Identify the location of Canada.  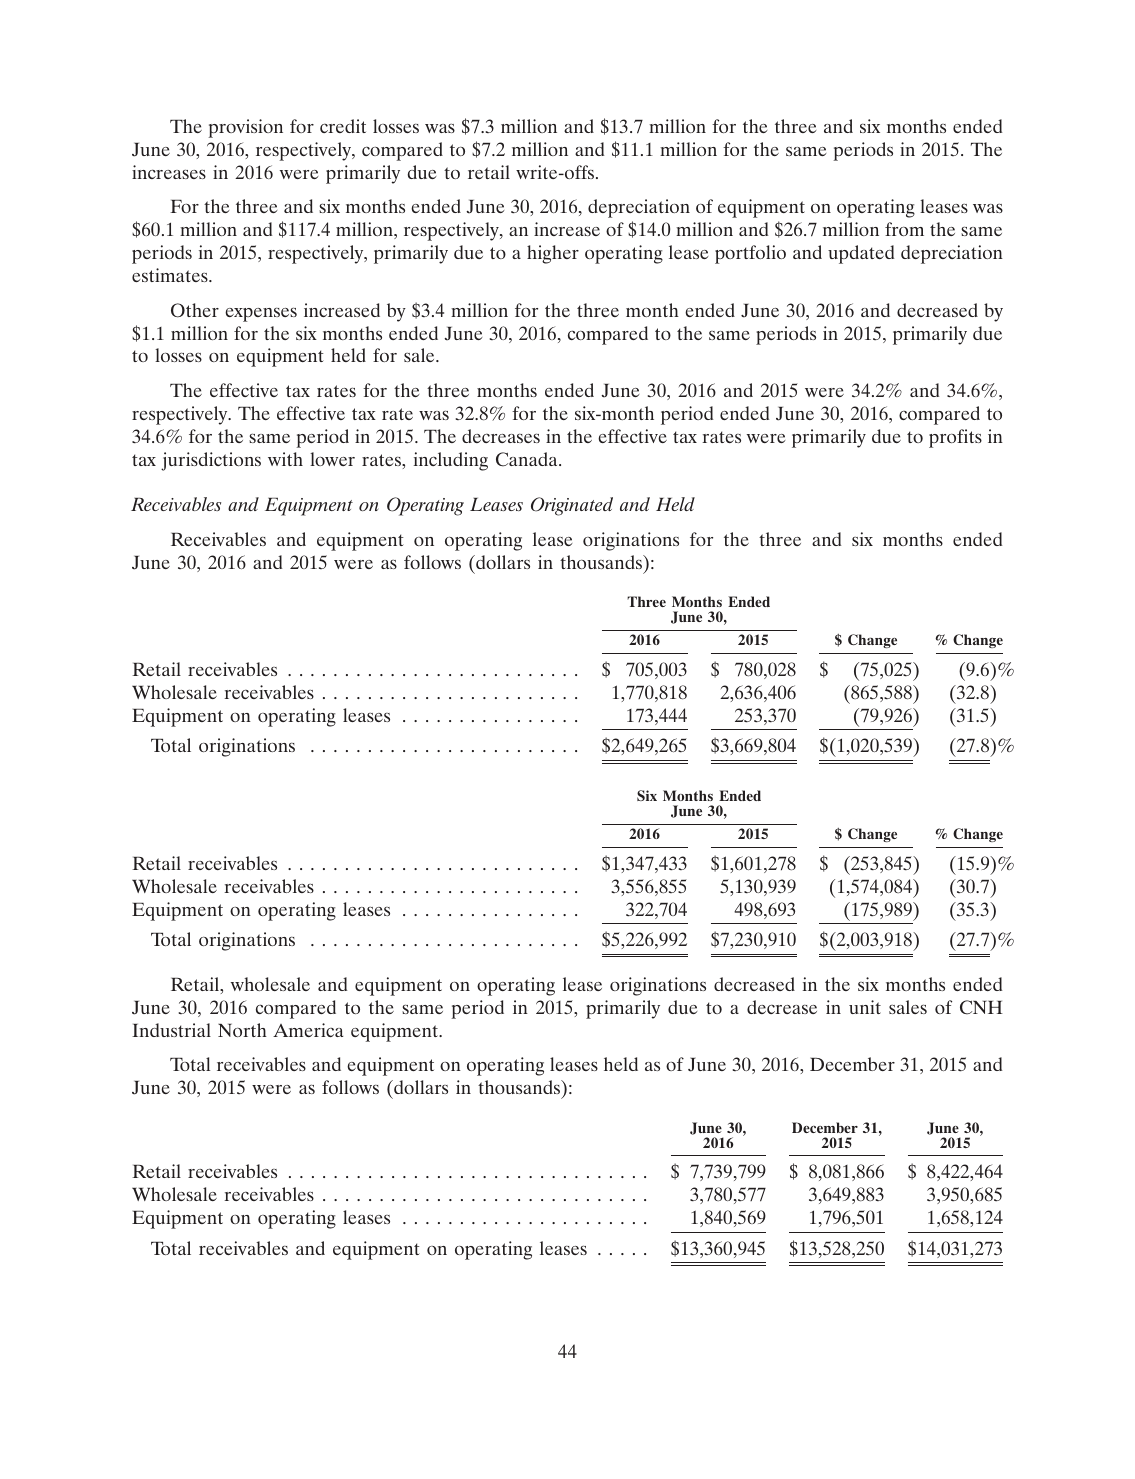
(528, 459).
